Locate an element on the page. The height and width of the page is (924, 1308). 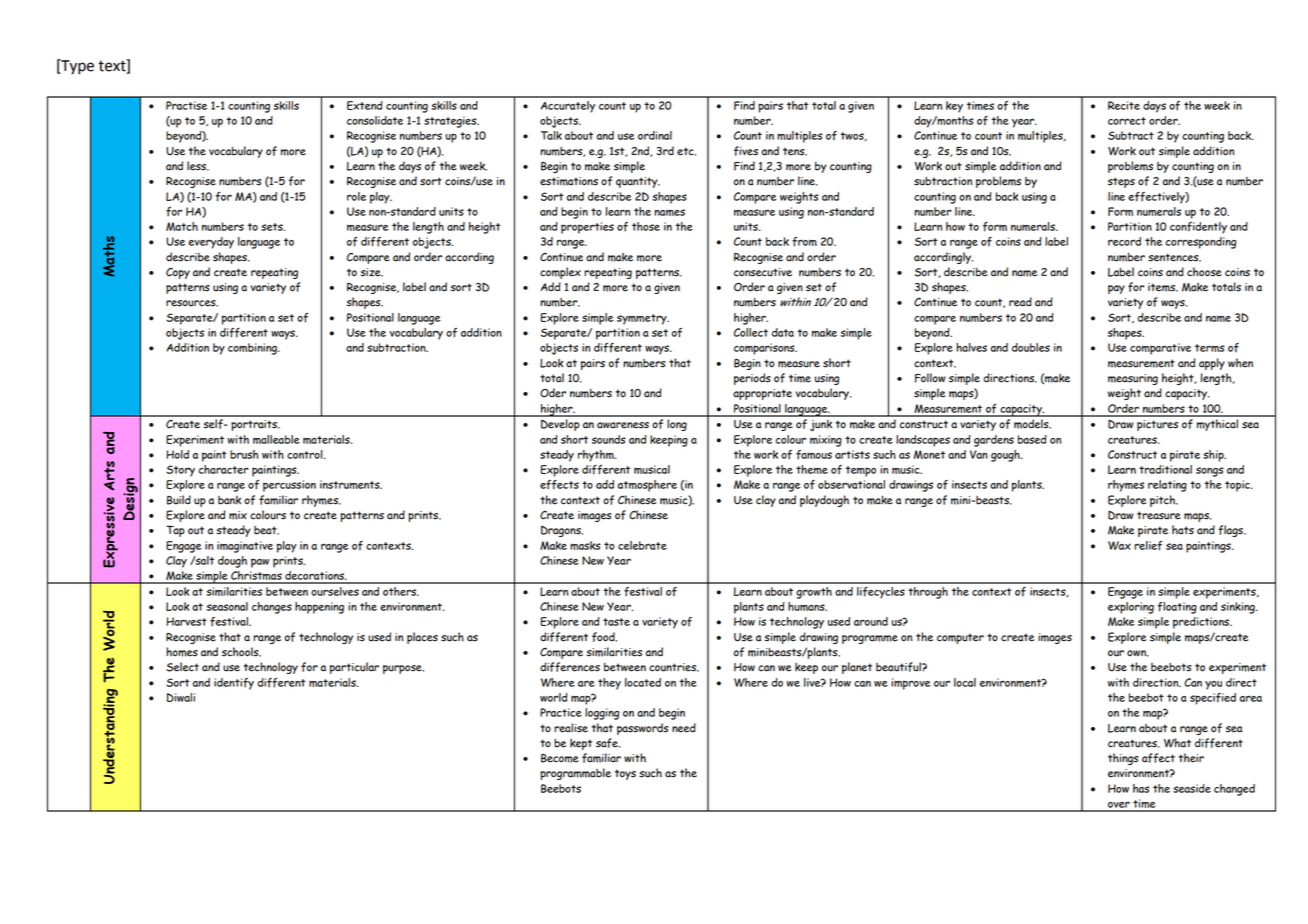
pictures is located at coordinates (1157, 425).
